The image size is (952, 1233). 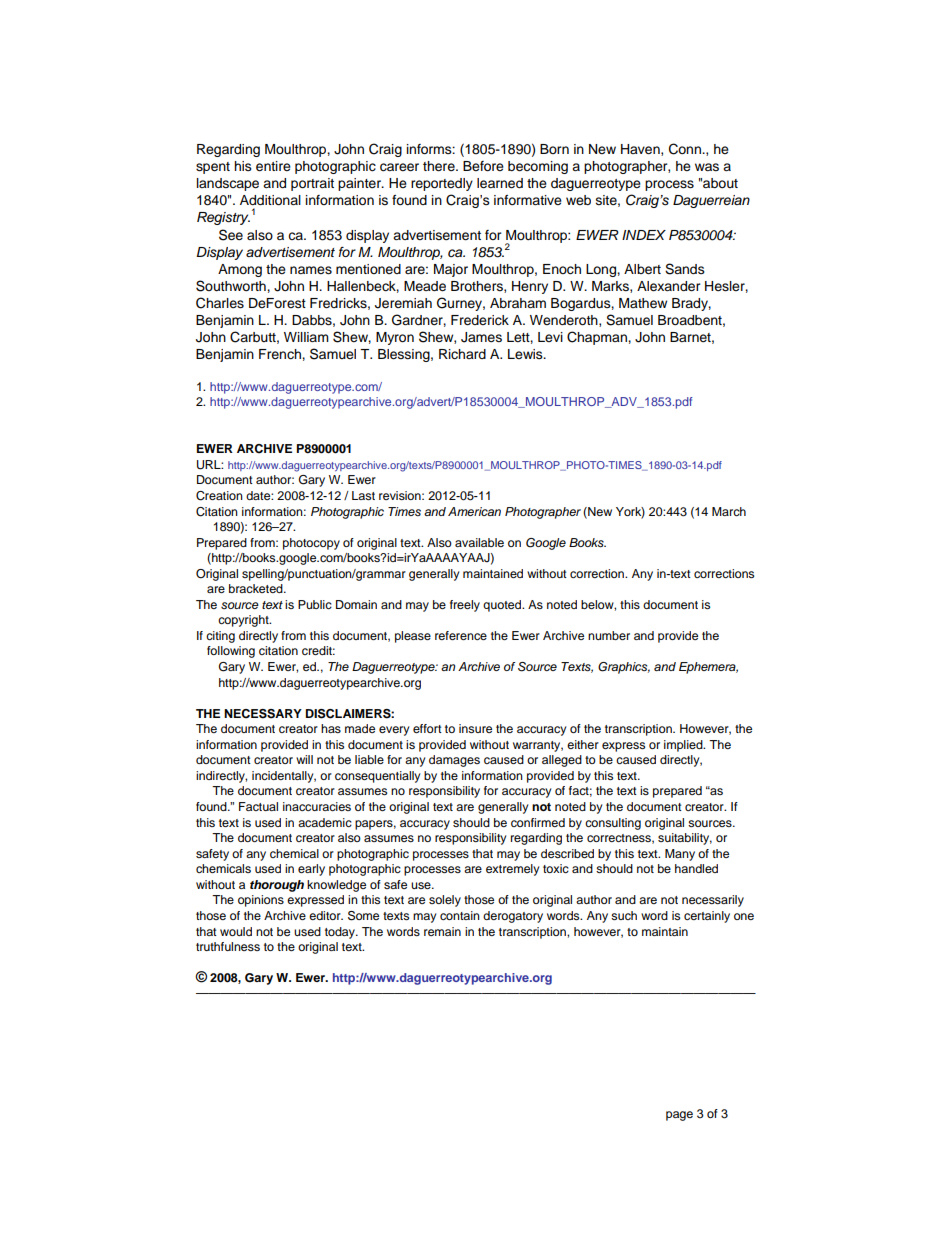 I want to click on inaccuracies, so click(x=317, y=806).
